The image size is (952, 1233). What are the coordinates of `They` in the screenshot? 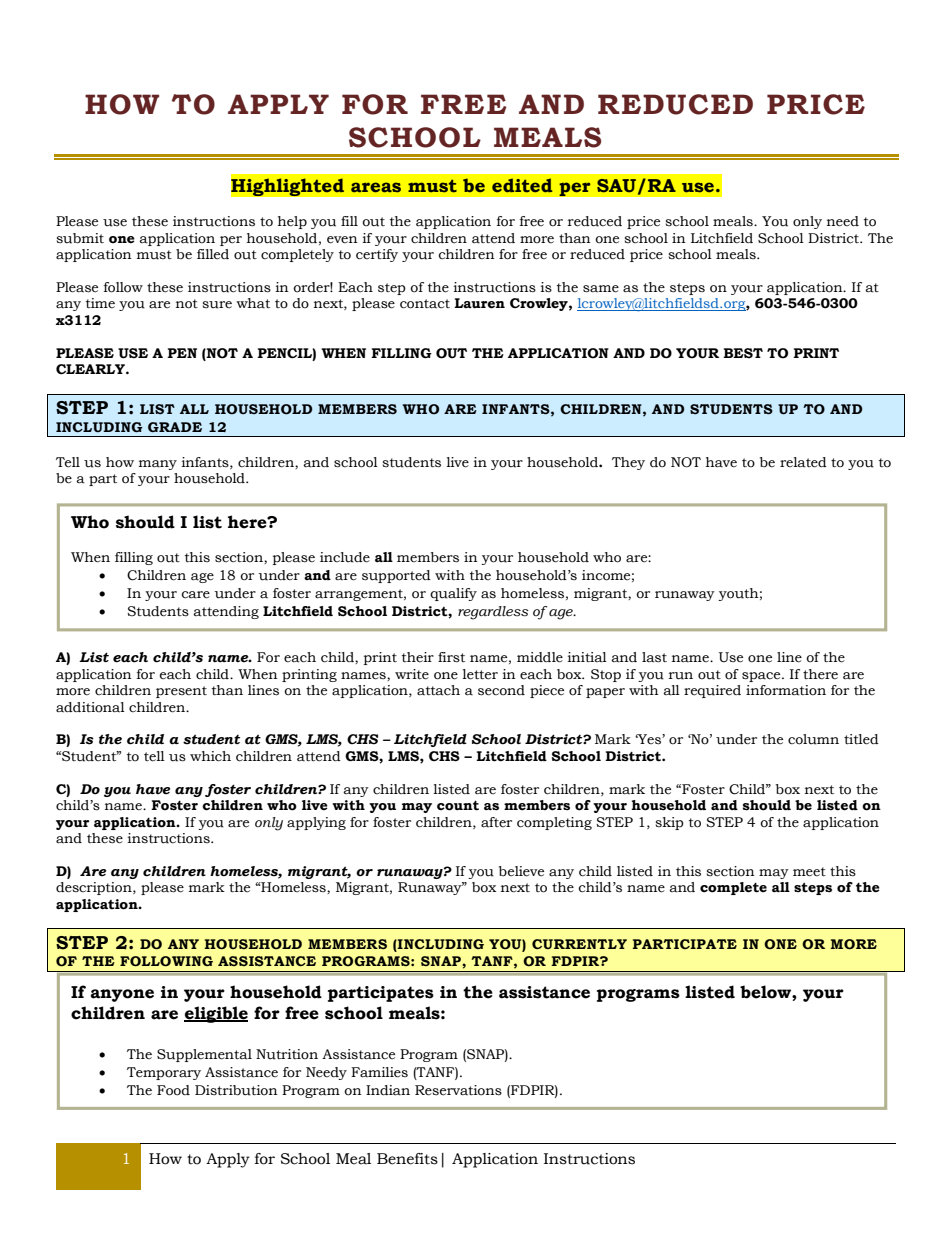 It's located at (628, 463).
